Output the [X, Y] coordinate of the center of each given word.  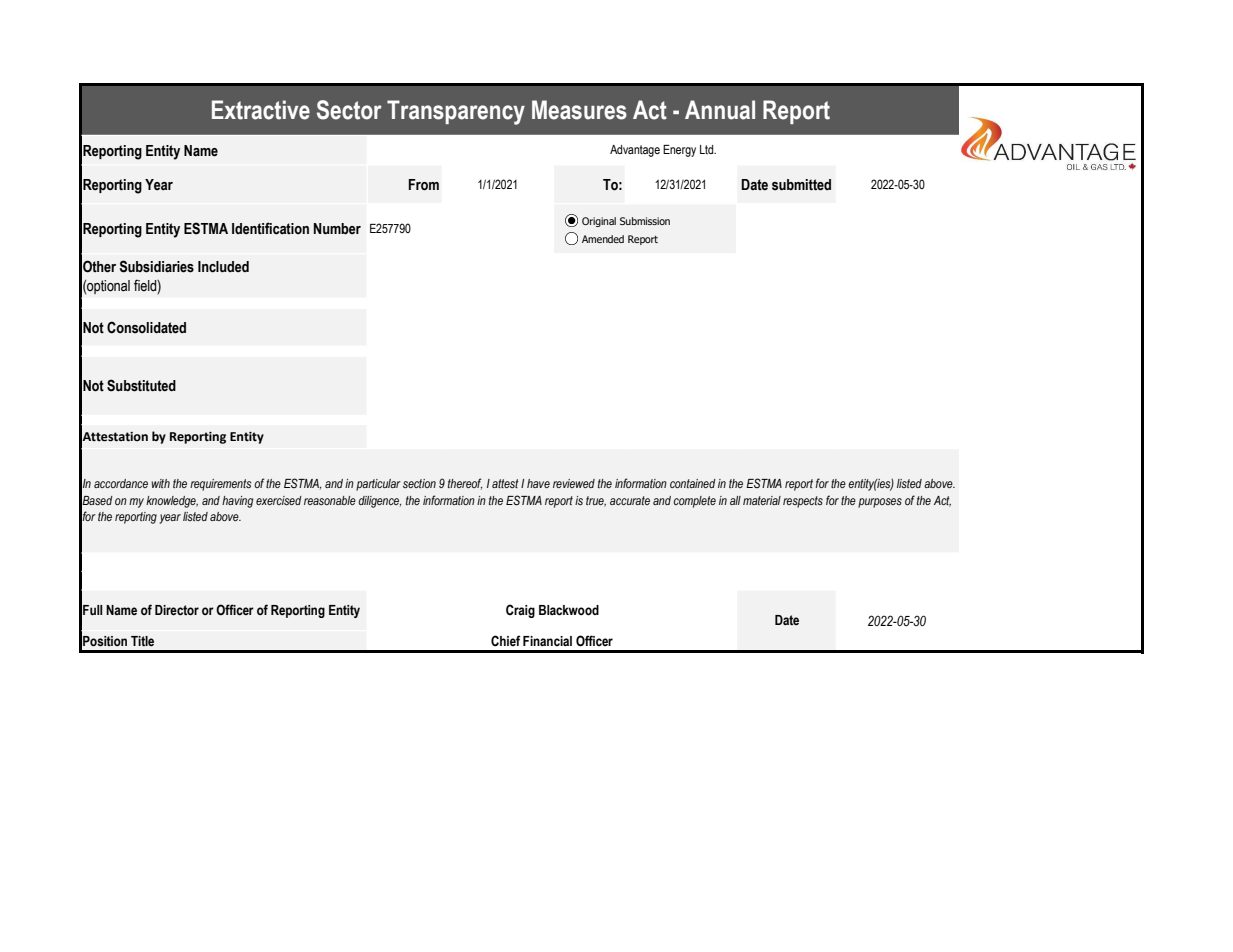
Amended [603, 239]
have [538, 483]
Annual [720, 110]
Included [223, 267]
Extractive [261, 110]
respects [803, 502]
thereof [465, 484]
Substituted [141, 385]
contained [693, 483]
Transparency [456, 112]
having [237, 502]
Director [177, 610]
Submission [645, 221]
